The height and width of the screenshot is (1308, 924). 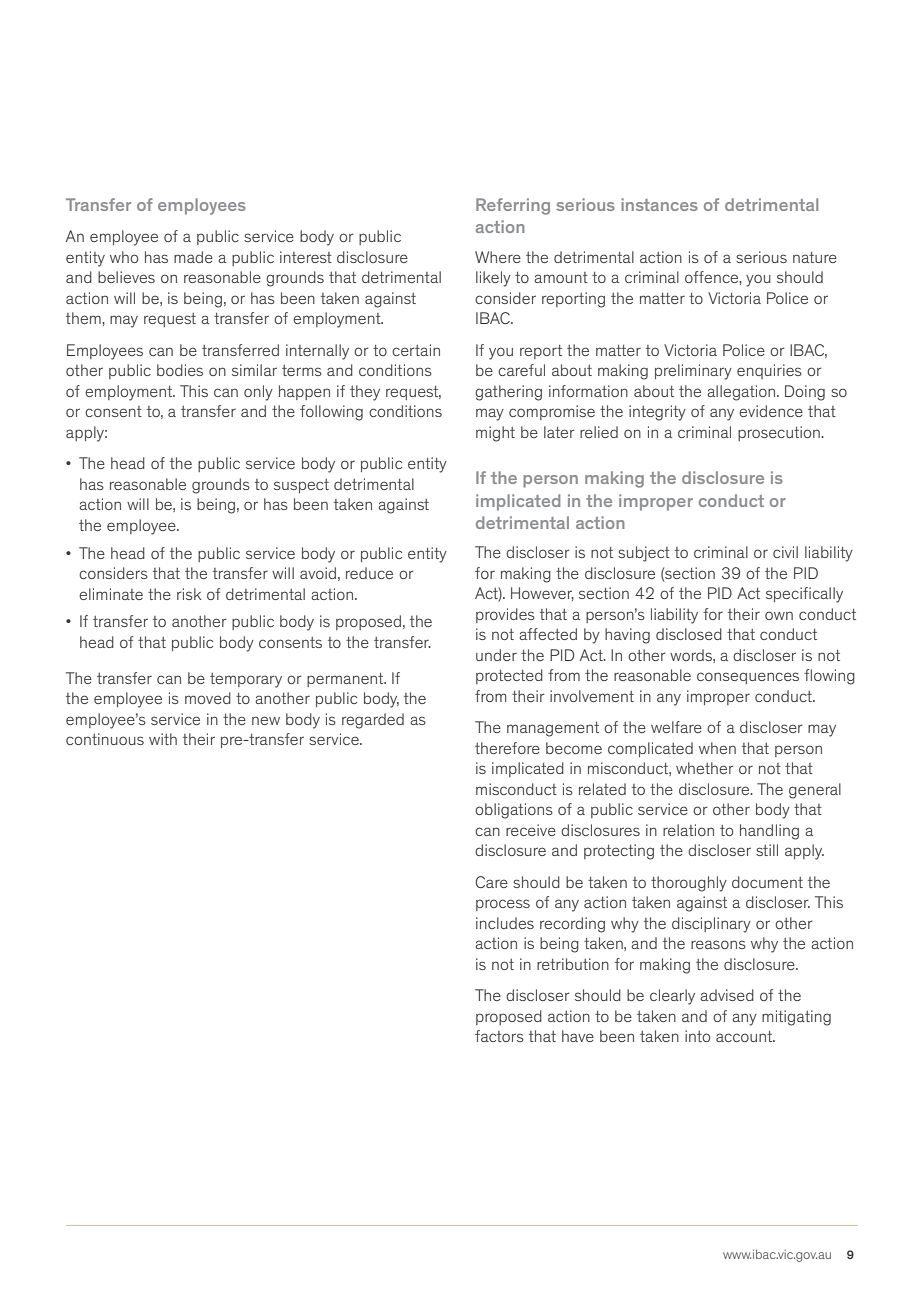 What do you see at coordinates (193, 257) in the screenshot?
I see `made` at bounding box center [193, 257].
